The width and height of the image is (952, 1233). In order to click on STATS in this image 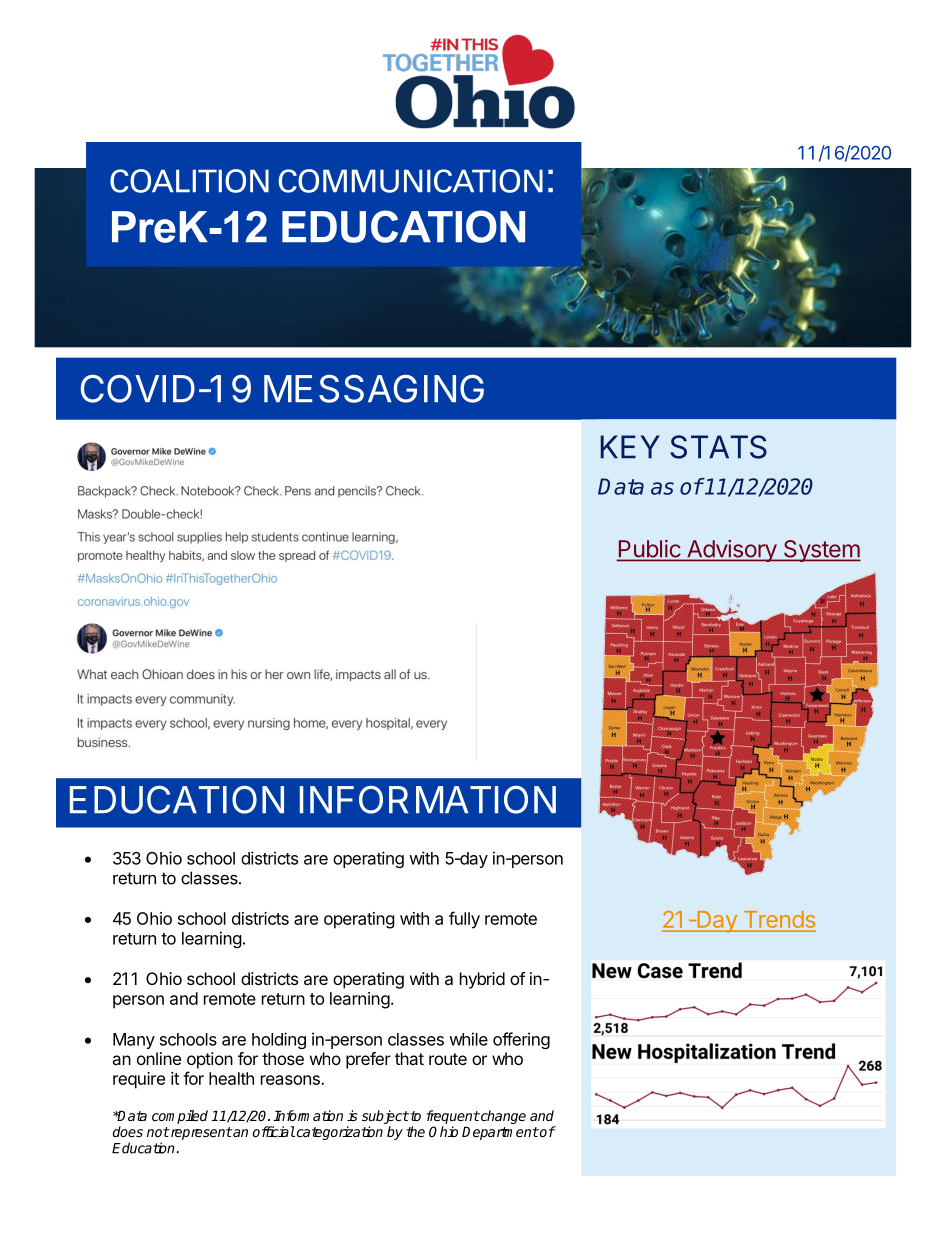, I will do `click(718, 447)`.
